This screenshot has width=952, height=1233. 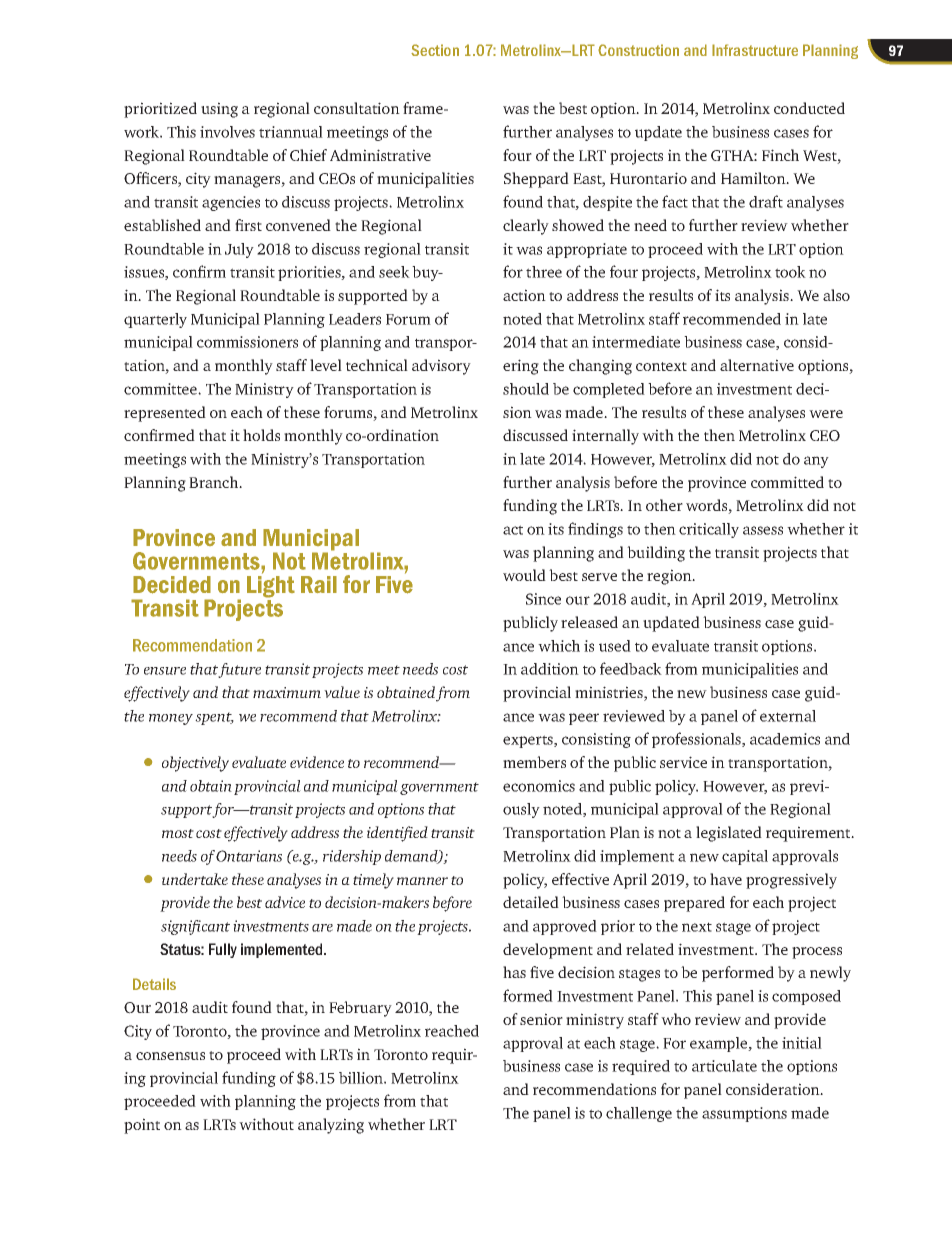 What do you see at coordinates (755, 50) in the screenshot?
I see `Infrastructure` at bounding box center [755, 50].
